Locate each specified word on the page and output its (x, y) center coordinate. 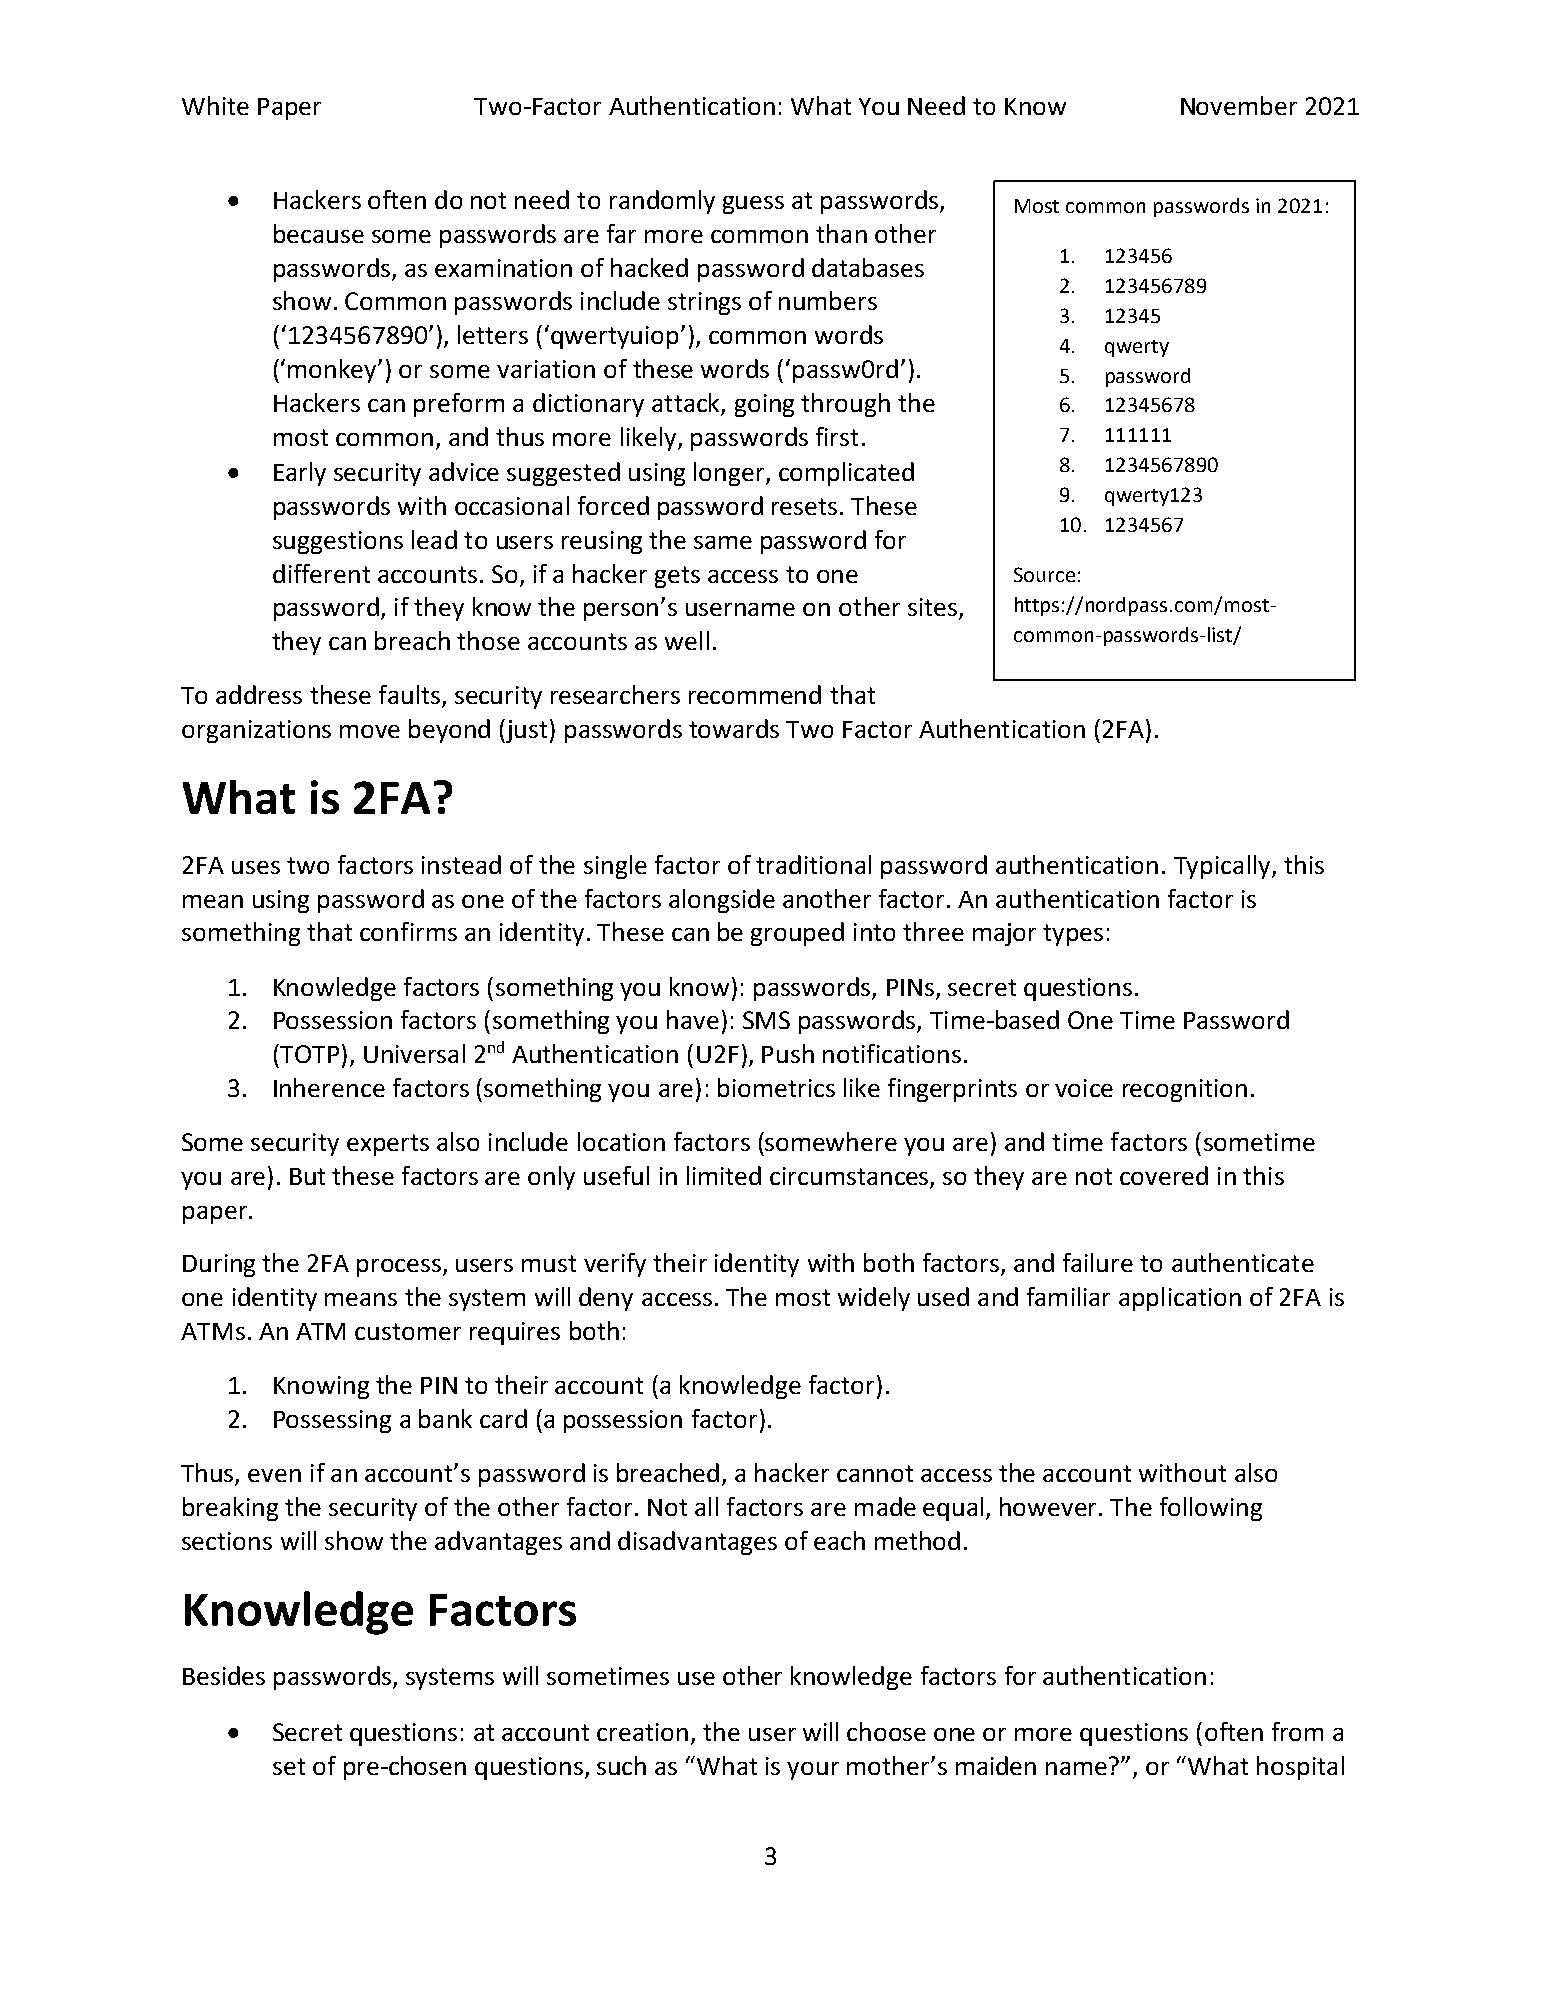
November (1239, 105)
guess (753, 205)
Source (1044, 574)
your (813, 1771)
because (319, 233)
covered (1164, 1175)
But (307, 1176)
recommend (755, 694)
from (1297, 1731)
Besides (224, 1675)
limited (724, 1175)
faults (409, 694)
